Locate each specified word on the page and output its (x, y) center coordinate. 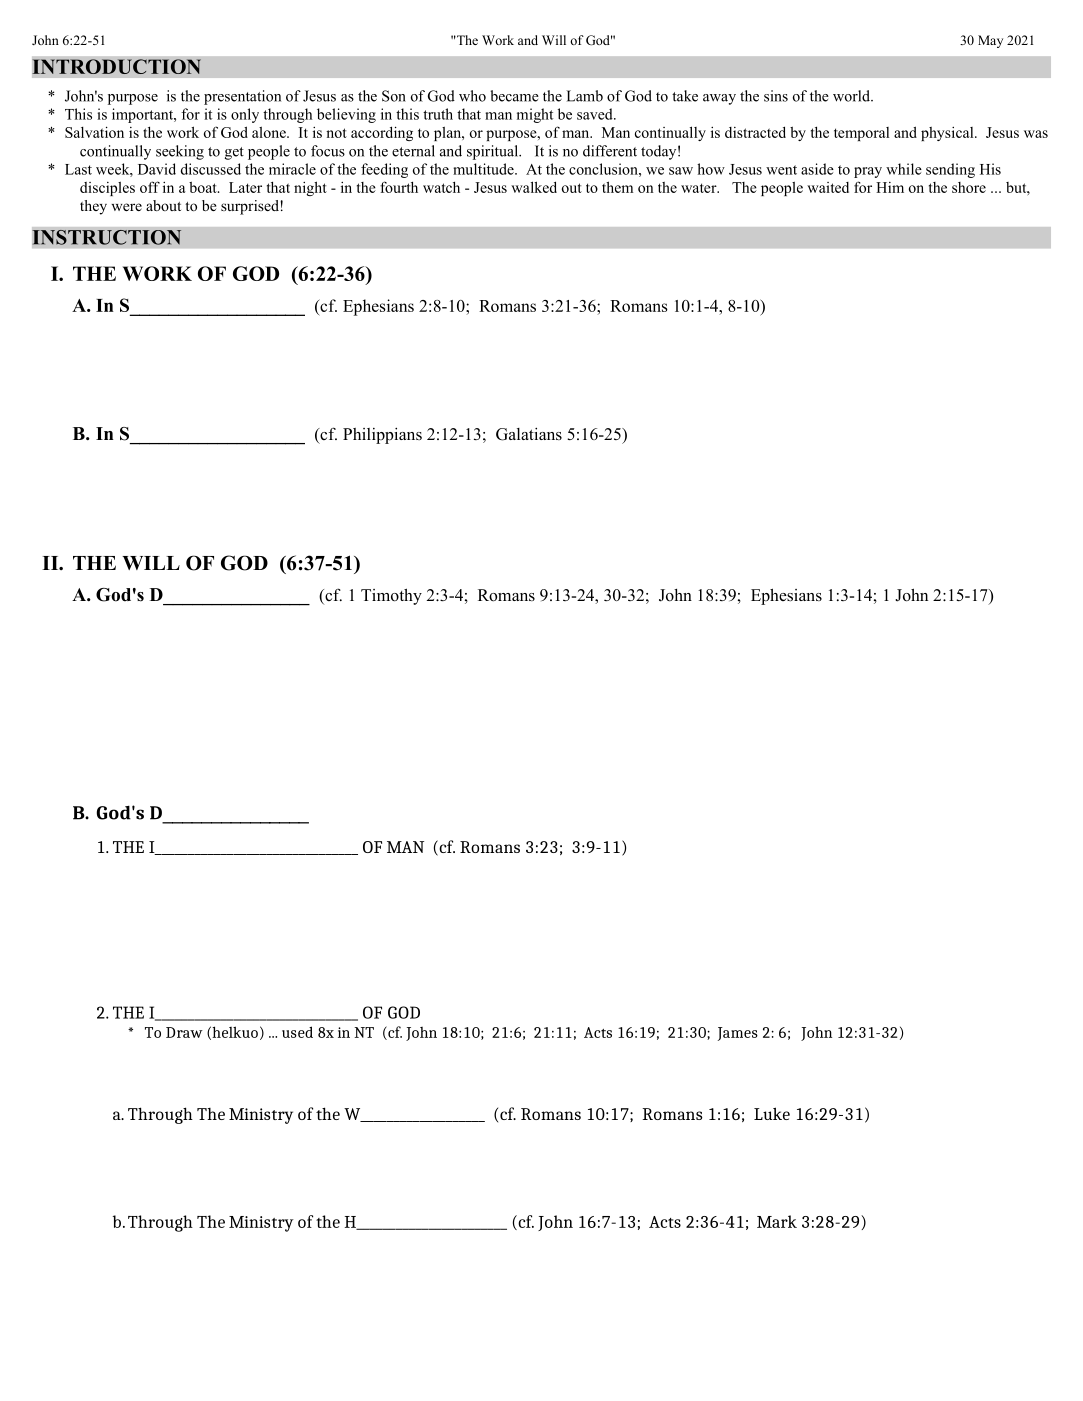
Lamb (584, 96)
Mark (777, 1221)
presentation (242, 97)
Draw (184, 1032)
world (852, 96)
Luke (772, 1113)
